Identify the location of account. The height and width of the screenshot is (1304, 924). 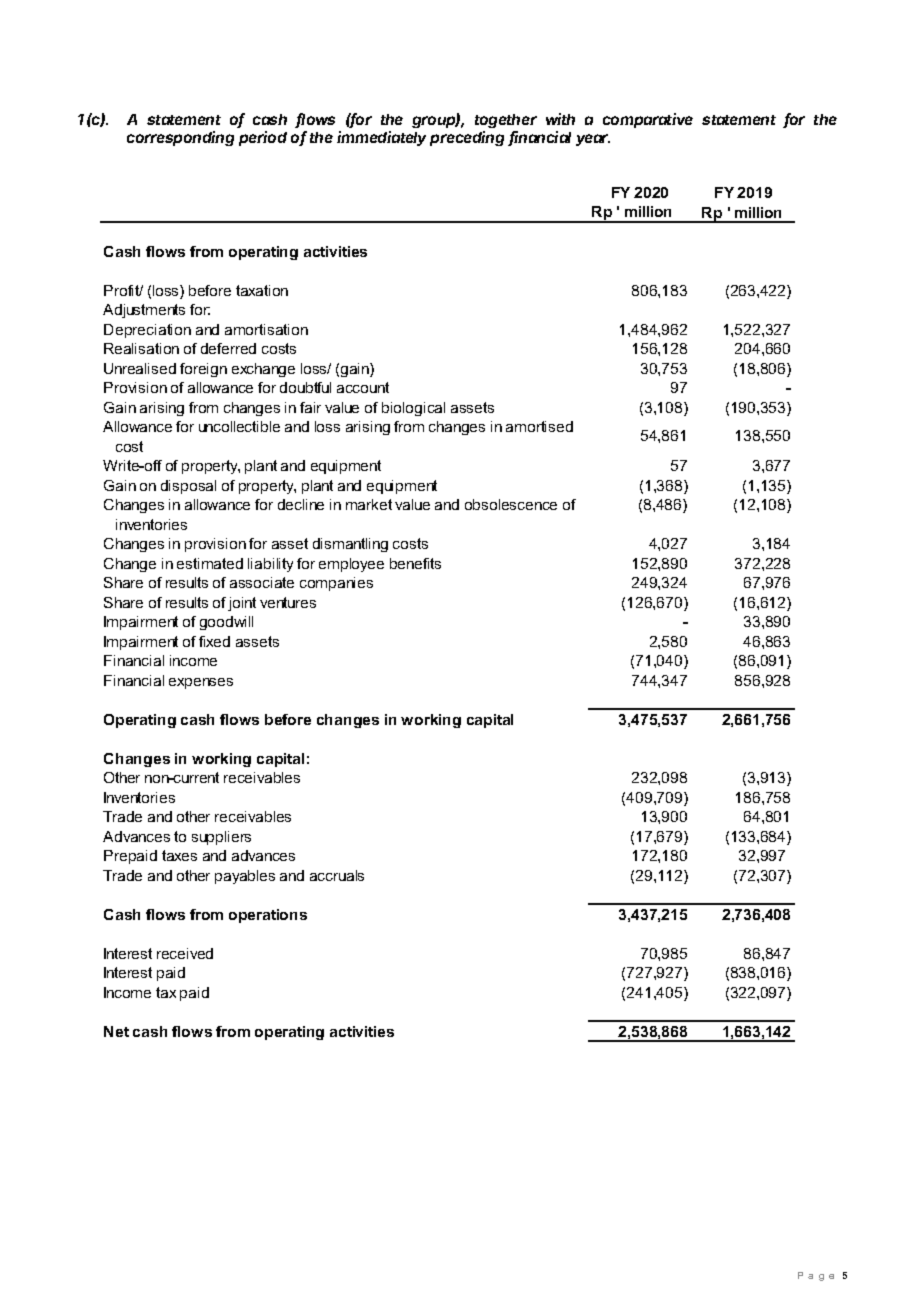
(363, 387).
